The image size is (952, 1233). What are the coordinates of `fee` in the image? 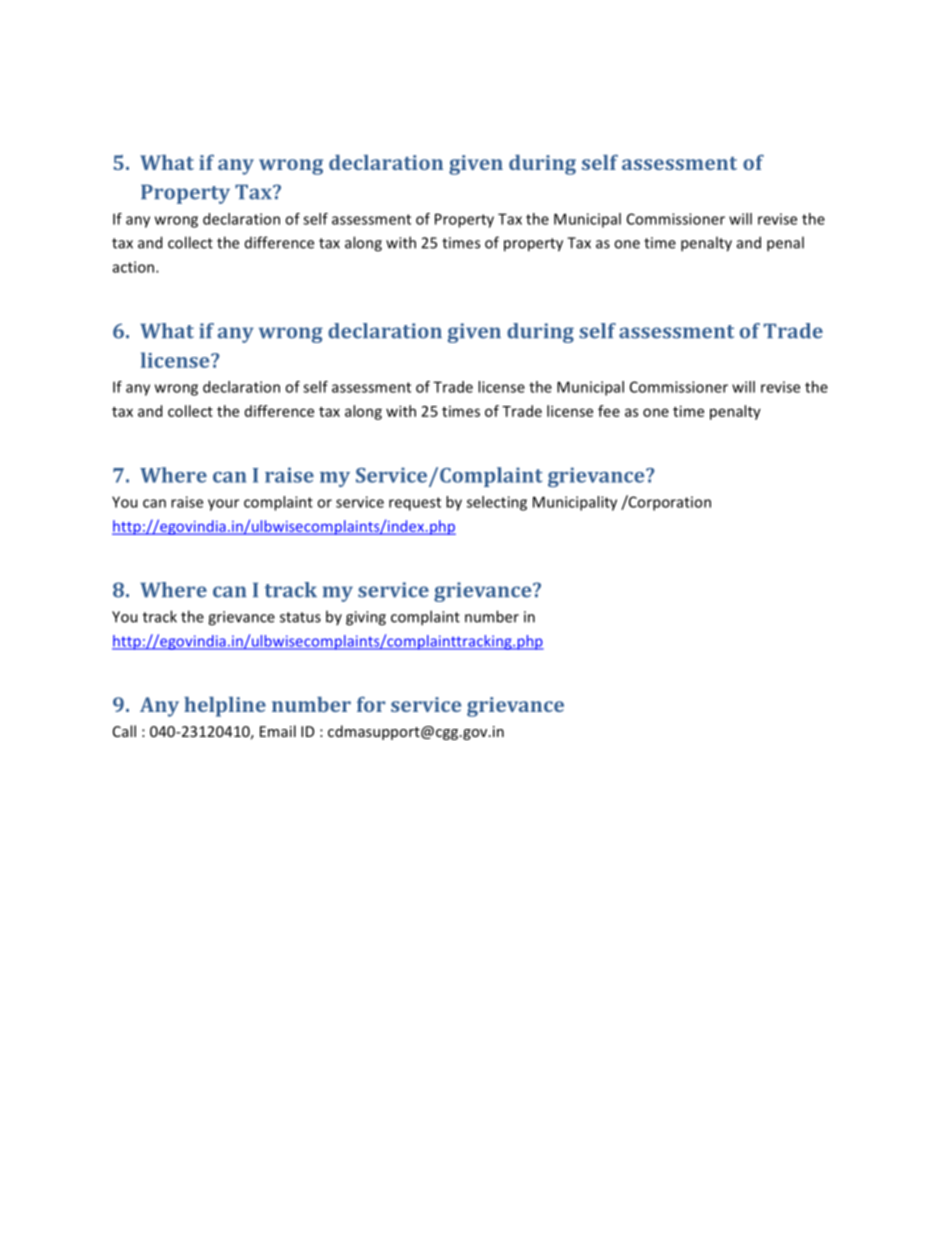 It's located at (609, 411).
